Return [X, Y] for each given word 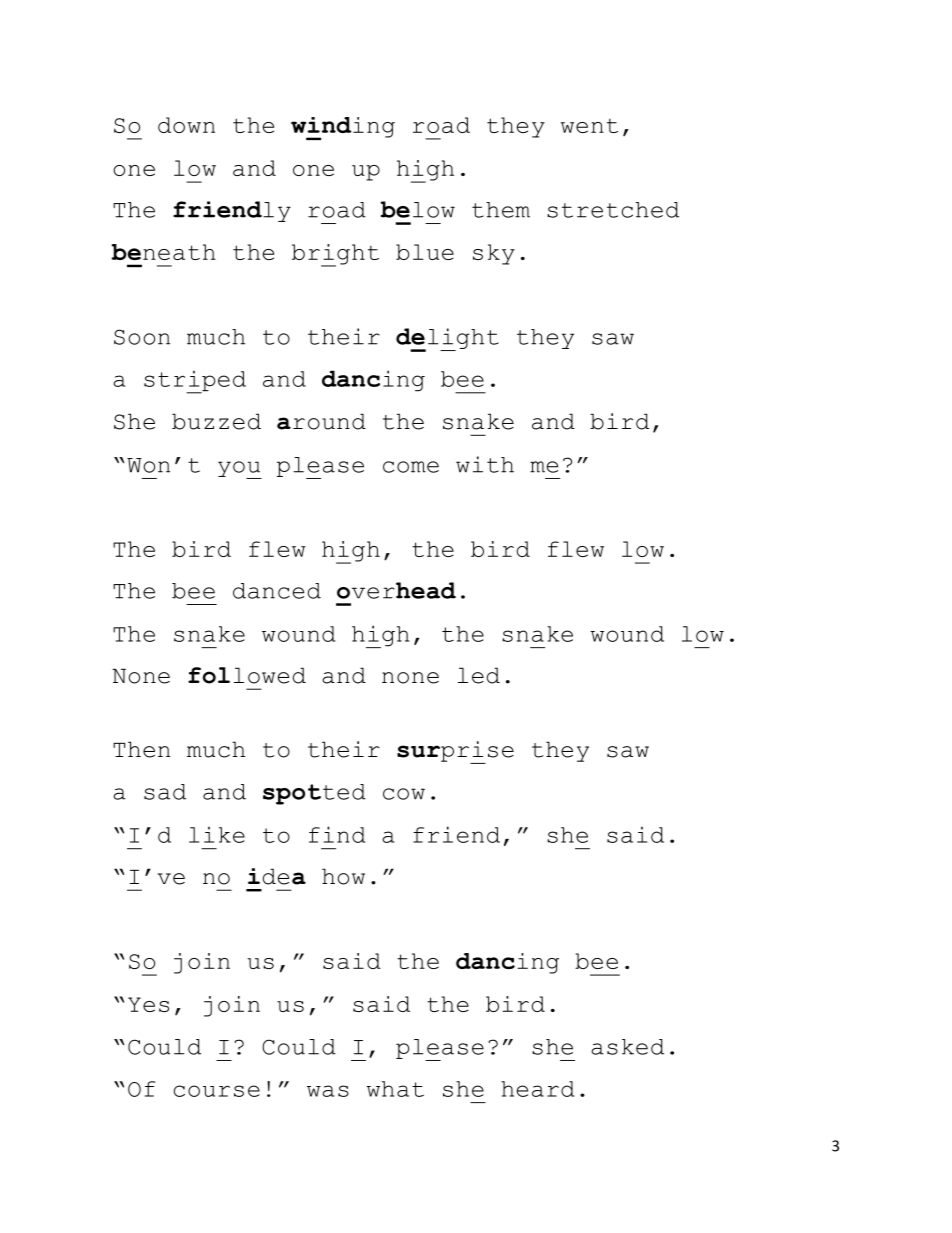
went [589, 125]
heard [537, 1089]
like [217, 835]
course [217, 1091]
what [395, 1089]
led [479, 675]
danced [277, 591]
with [485, 464]
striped [195, 382]
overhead [396, 590]
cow [404, 794]
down [186, 125]
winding [343, 128]
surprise [455, 752]
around [321, 421]
